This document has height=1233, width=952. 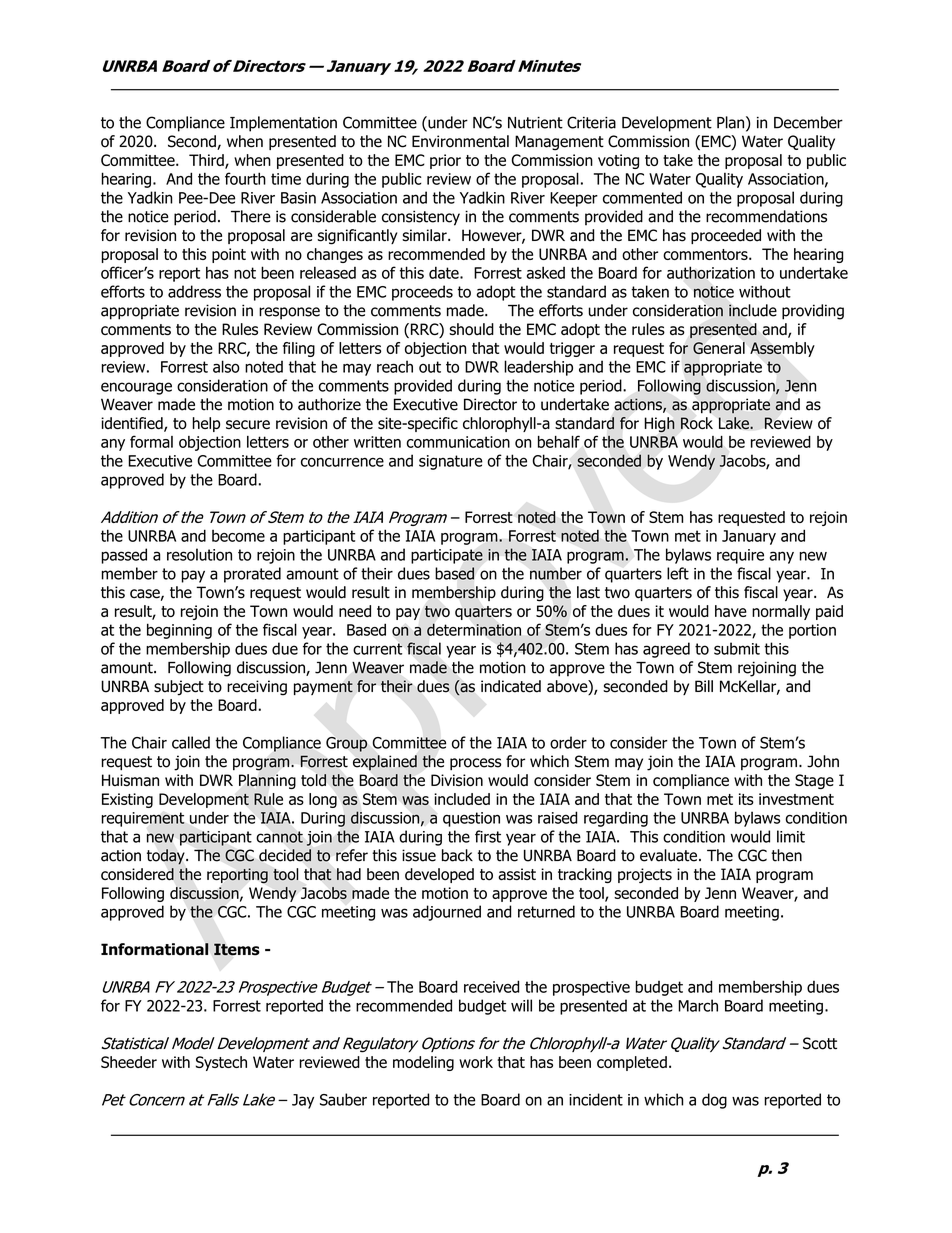 What do you see at coordinates (303, 1101) in the document?
I see `Jay` at bounding box center [303, 1101].
